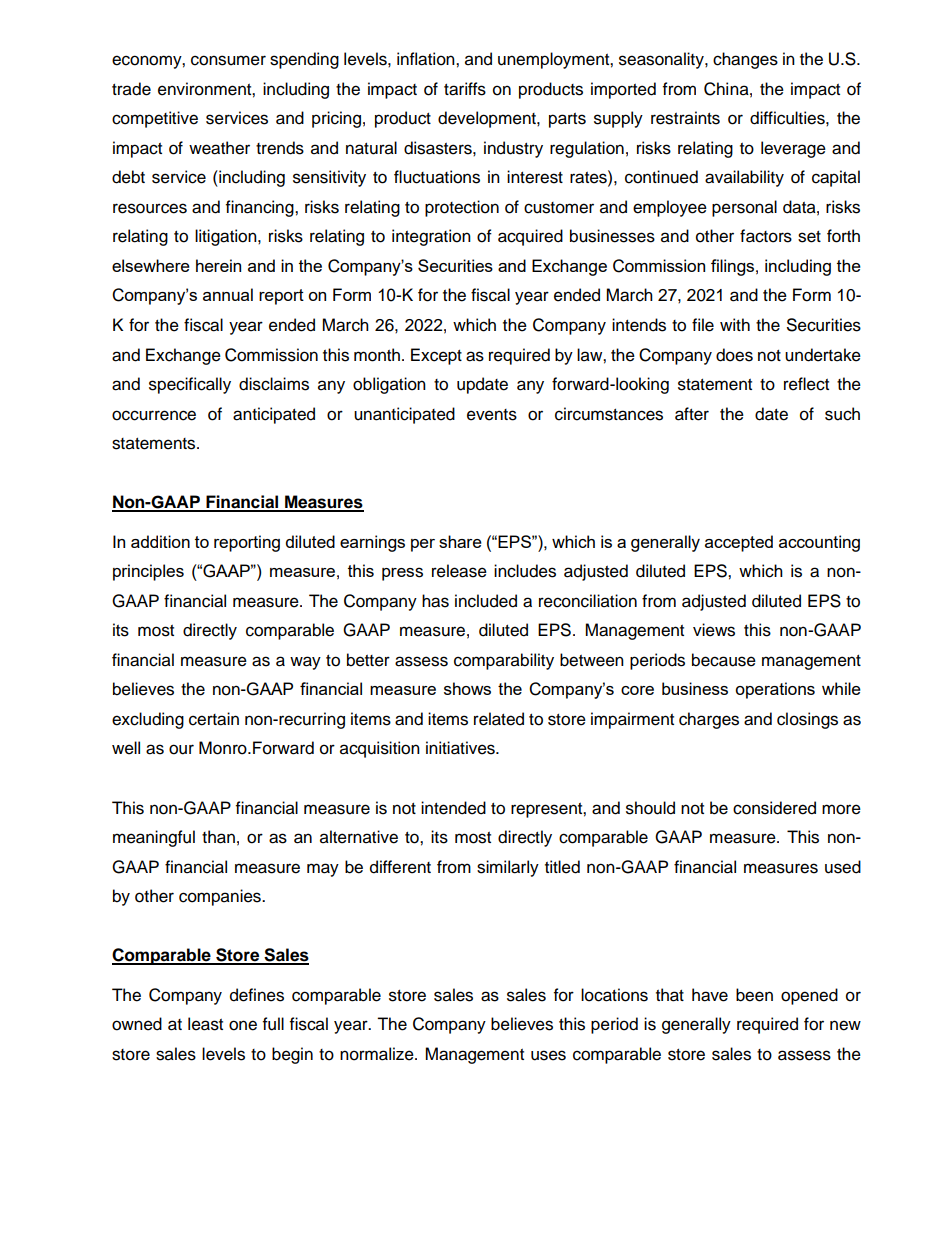  Describe the element at coordinates (492, 415) in the page. I see `events` at that location.
